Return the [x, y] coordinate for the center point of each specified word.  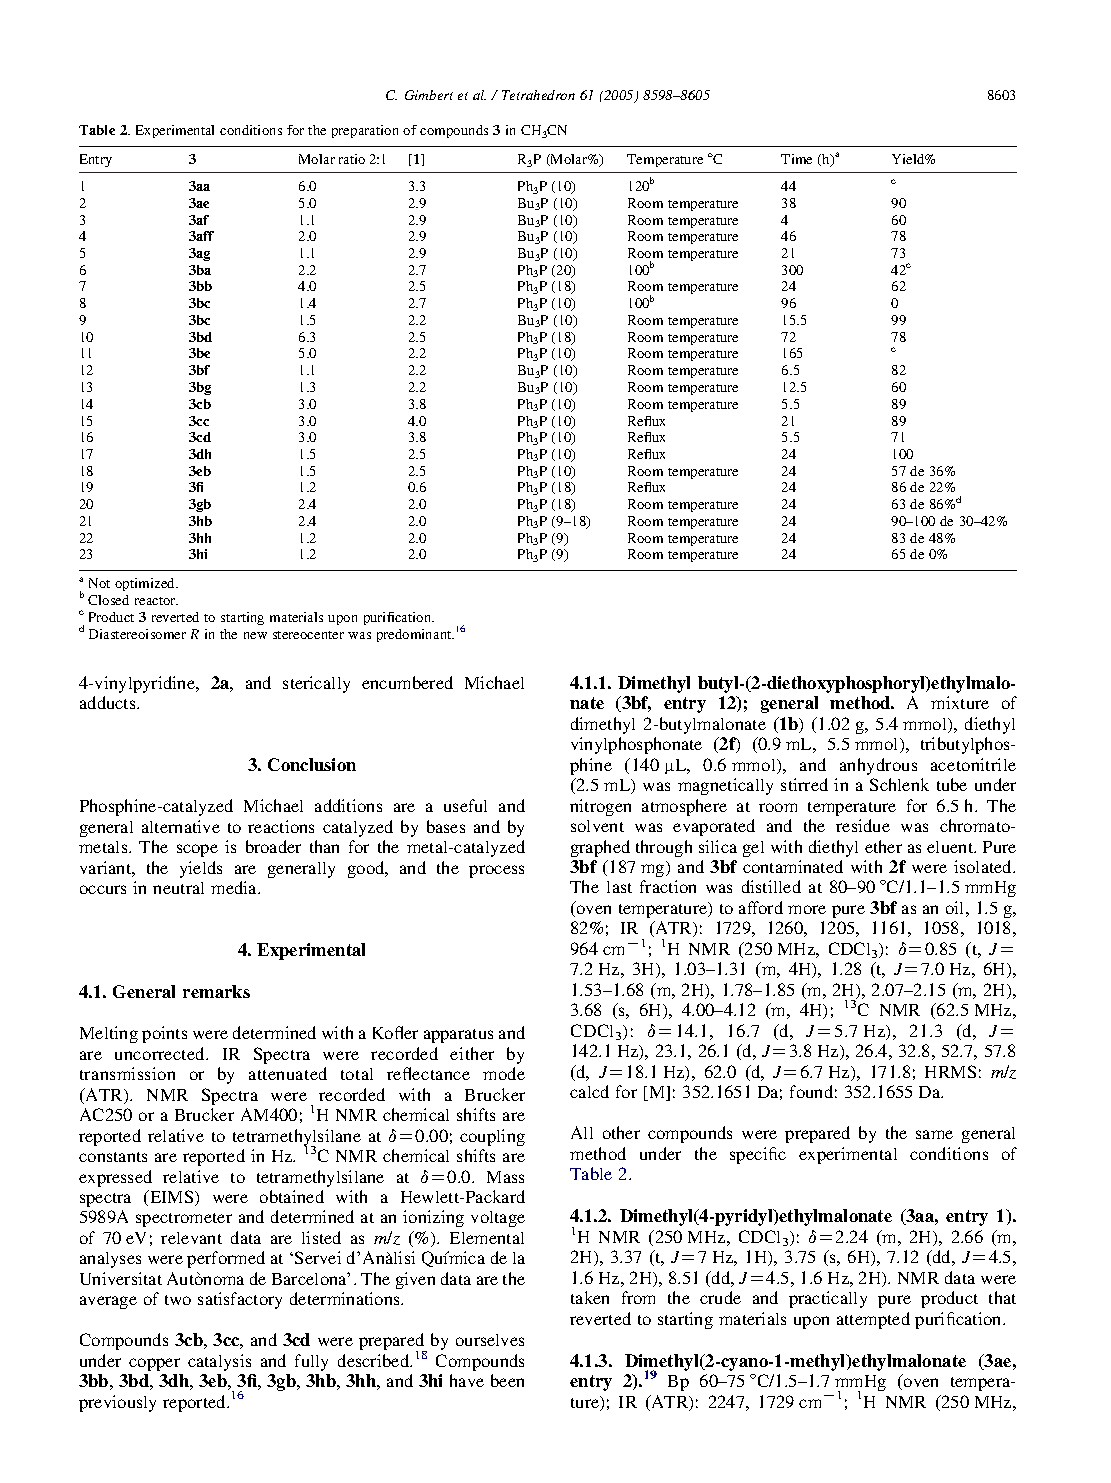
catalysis [219, 1362]
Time [796, 159]
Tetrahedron [538, 95]
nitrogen [600, 807]
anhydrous [878, 766]
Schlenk [899, 784]
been [507, 1380]
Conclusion [312, 764]
